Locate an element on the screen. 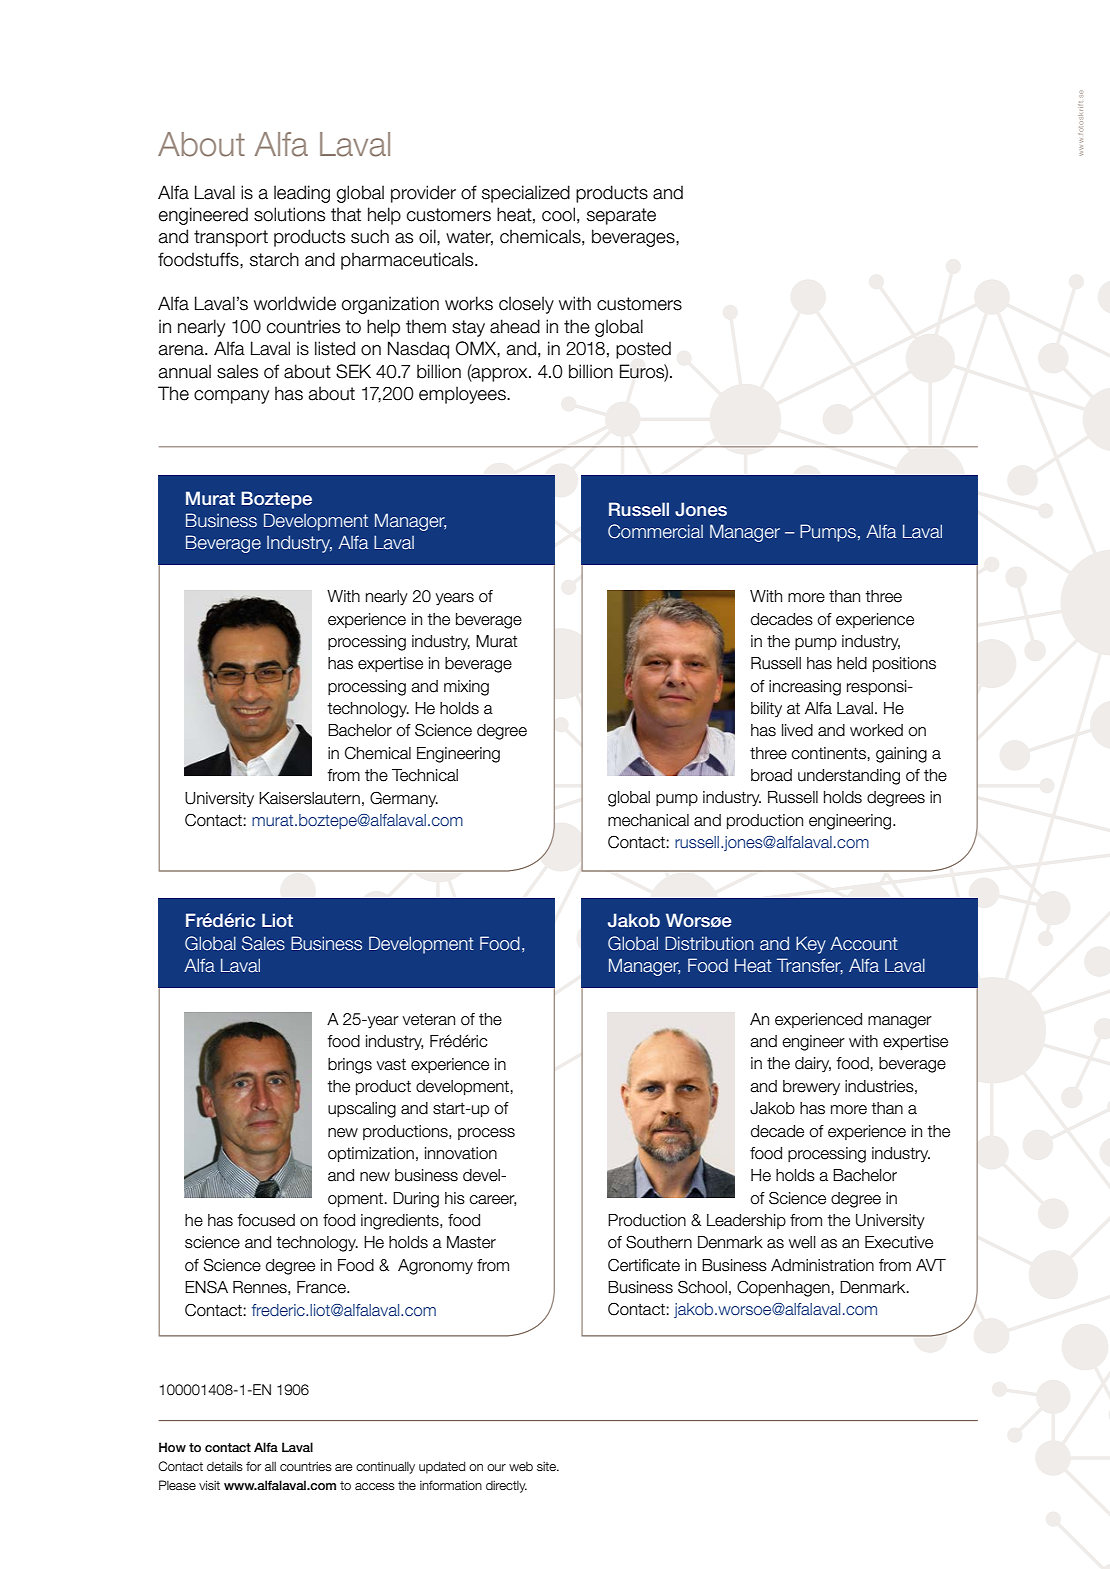  transport is located at coordinates (231, 238).
